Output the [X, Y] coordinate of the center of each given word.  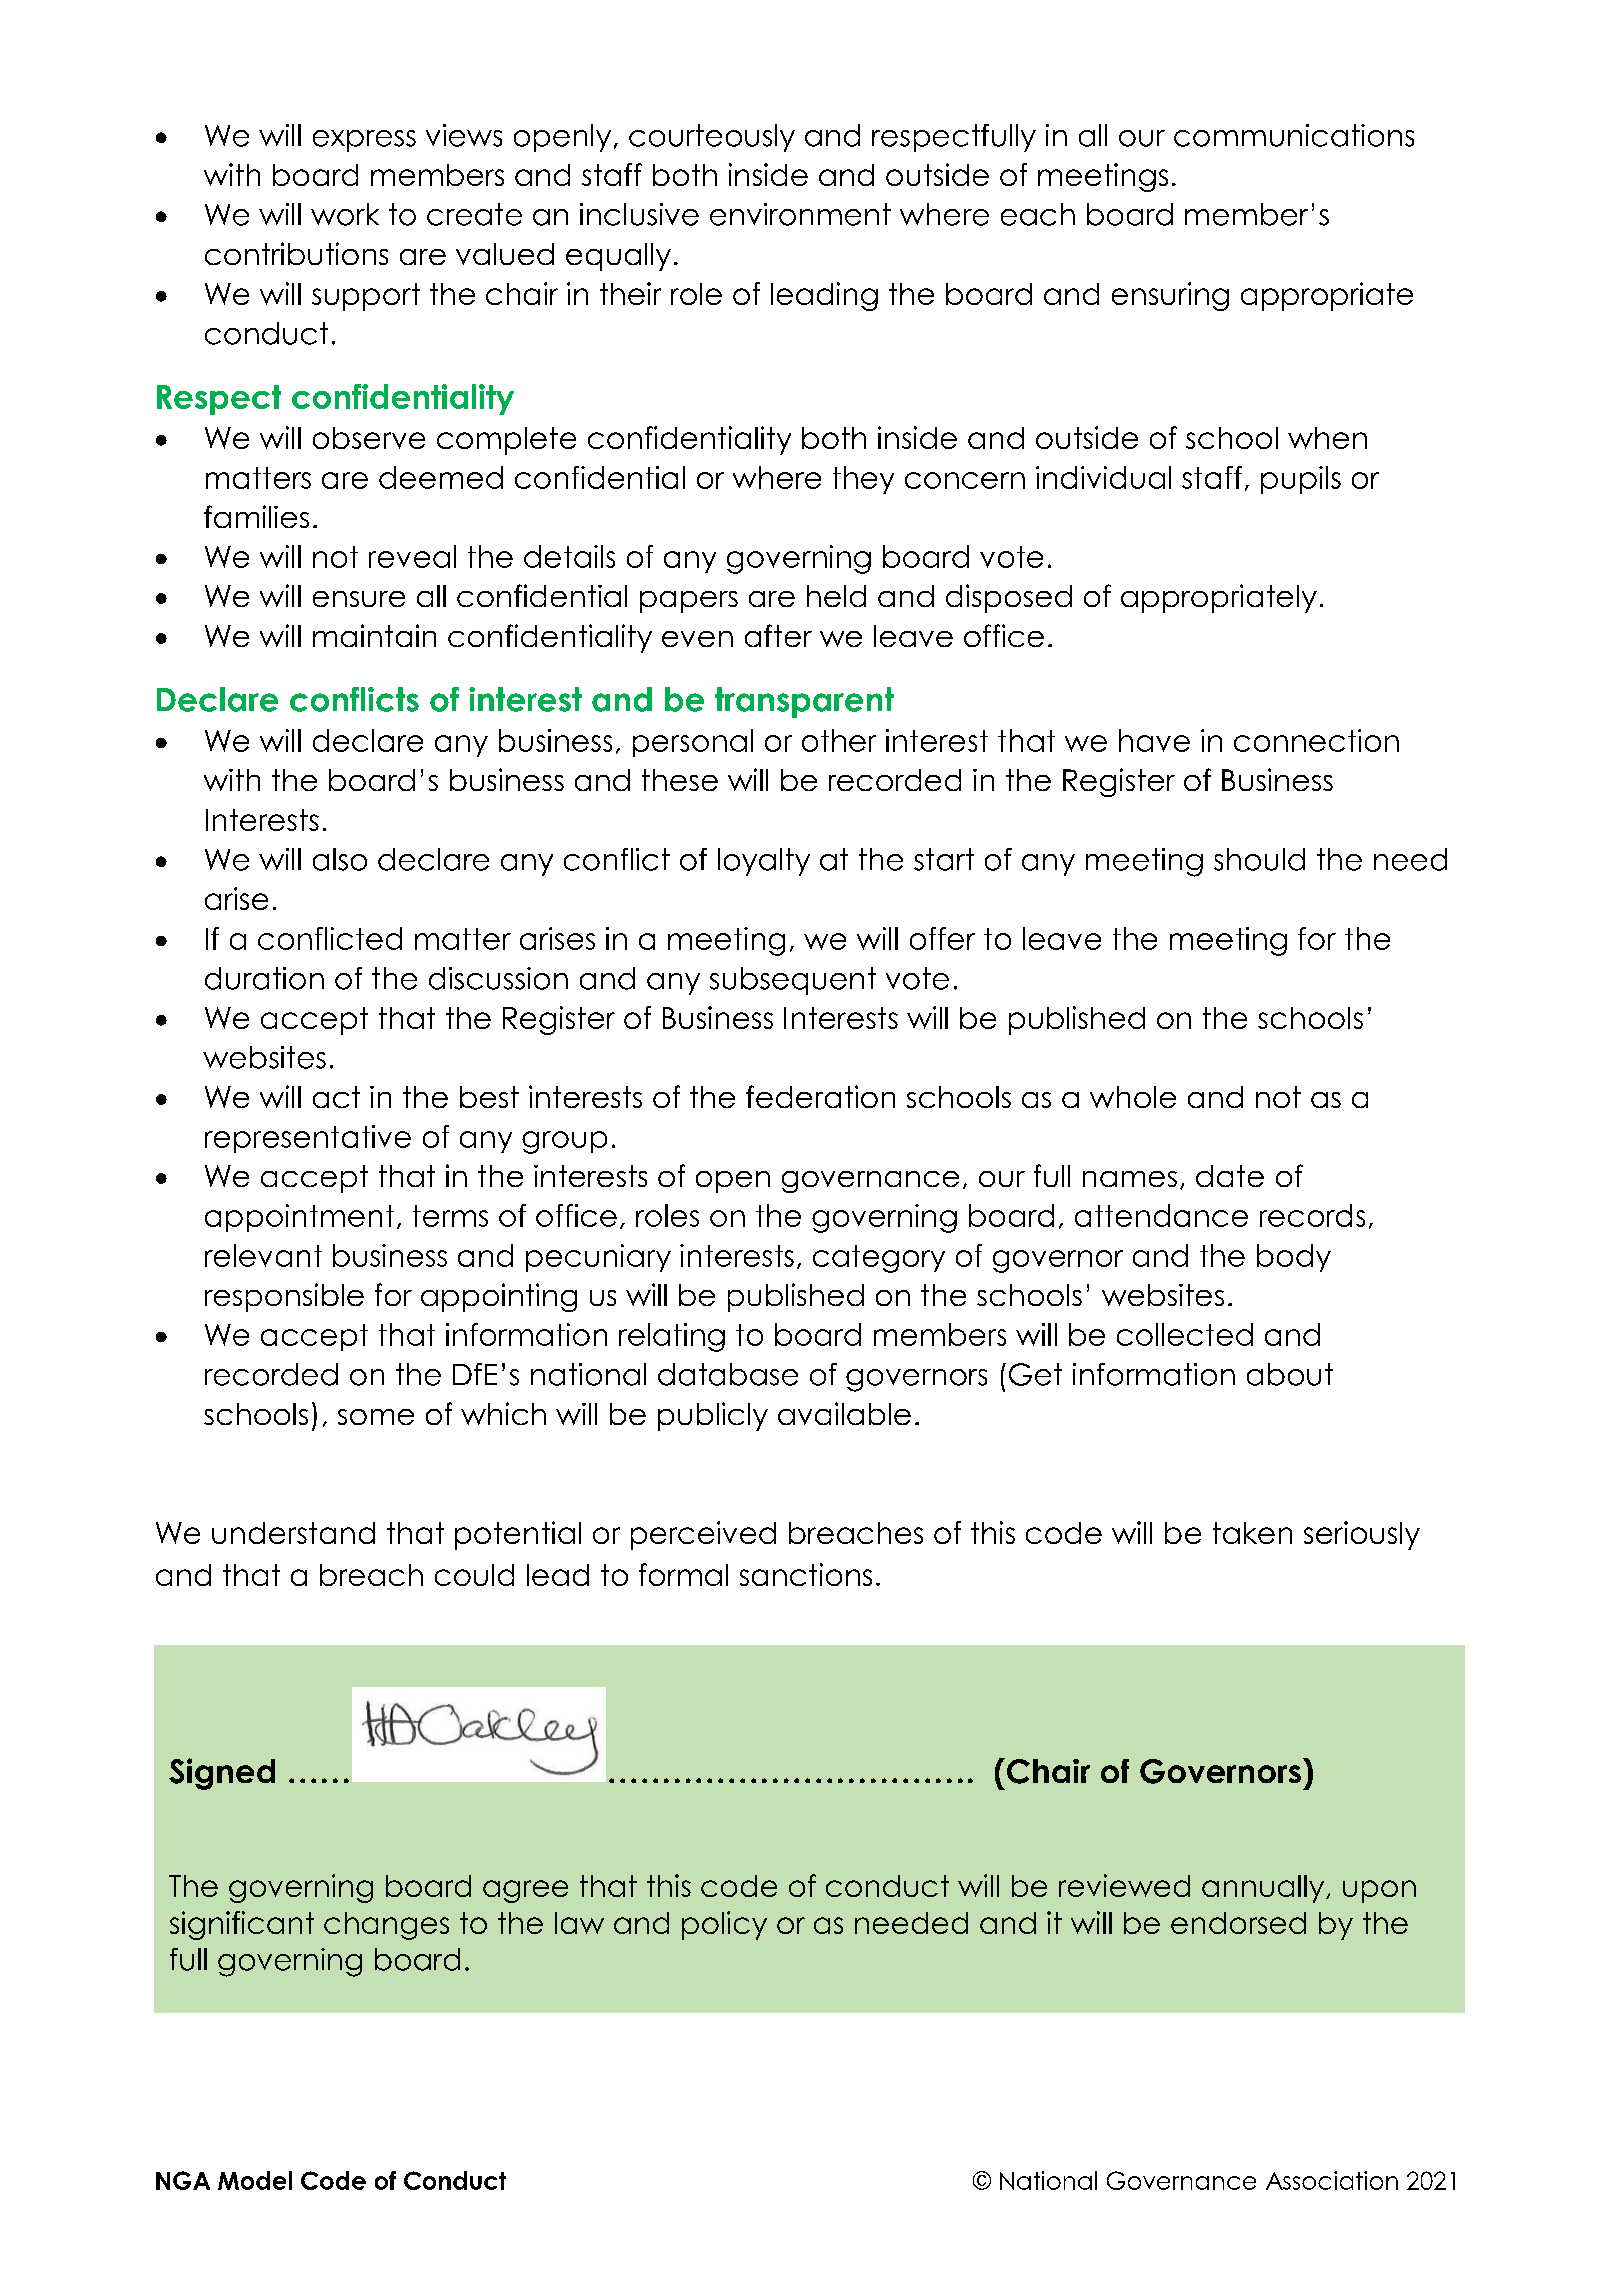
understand [293, 1533]
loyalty [764, 862]
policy [724, 1925]
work [345, 214]
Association [1332, 2180]
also [340, 859]
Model [255, 2180]
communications [1294, 135]
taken [1252, 1533]
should [1259, 859]
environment [800, 214]
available [844, 1413]
